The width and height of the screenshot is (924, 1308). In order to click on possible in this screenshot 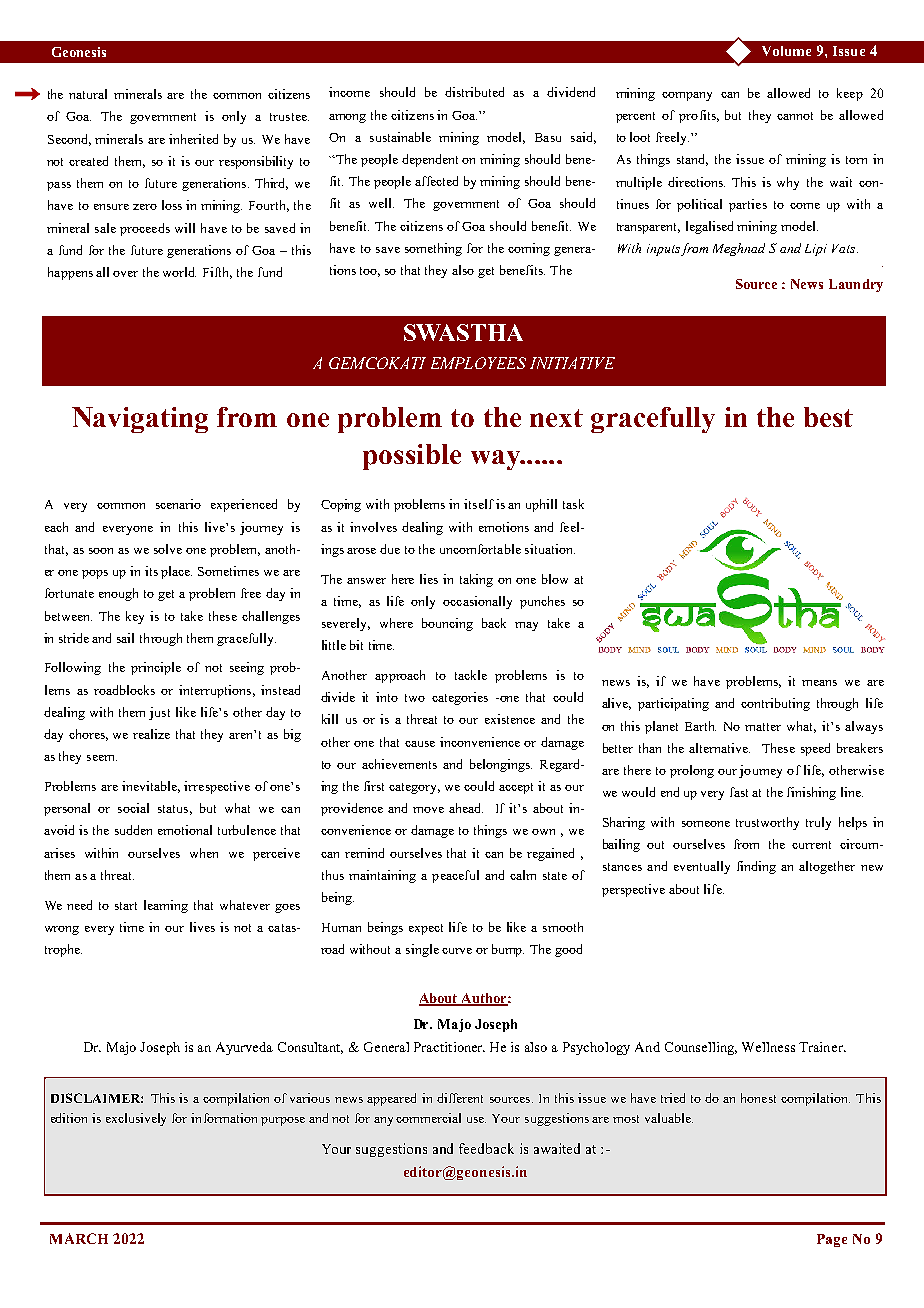, I will do `click(412, 457)`.
